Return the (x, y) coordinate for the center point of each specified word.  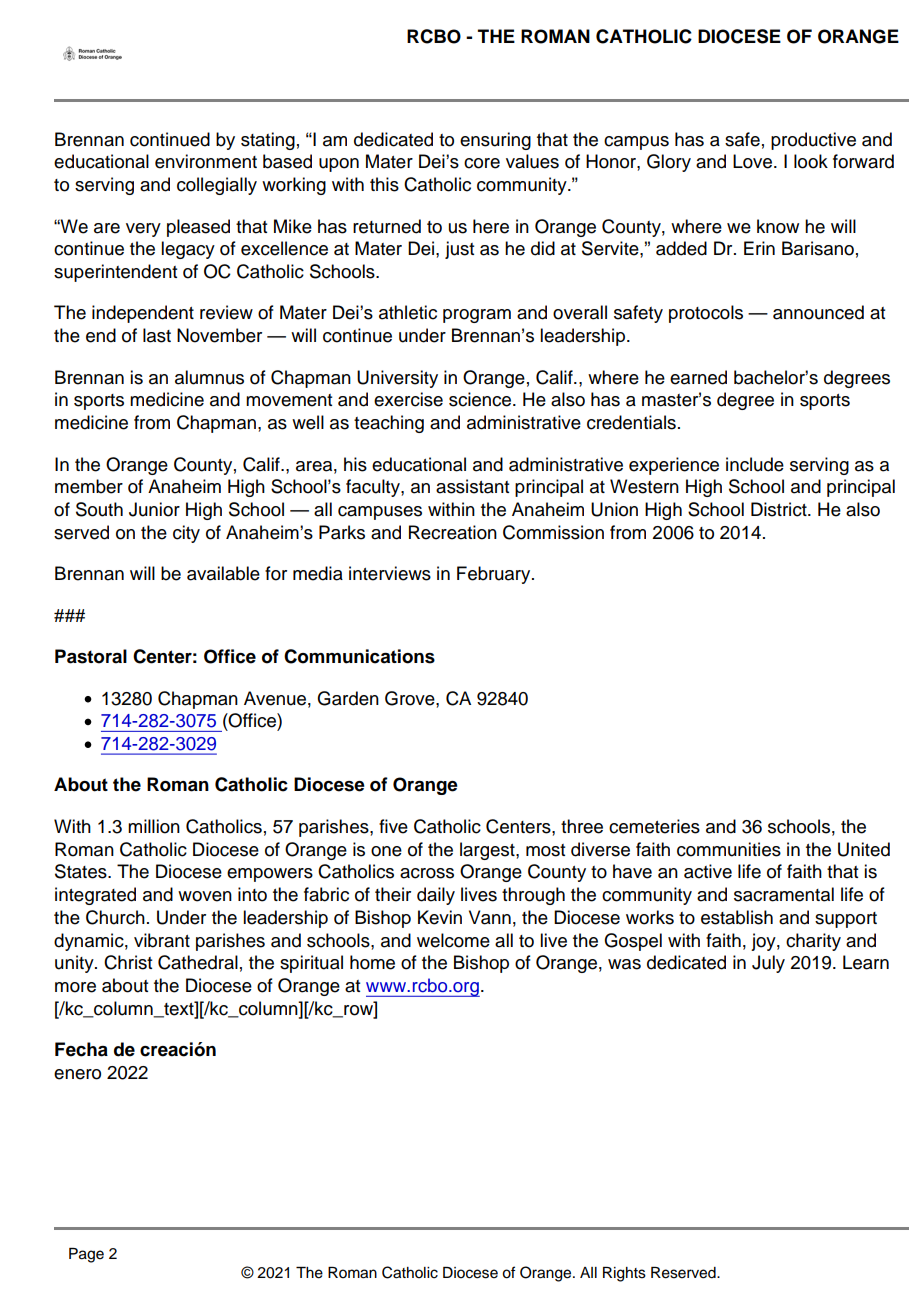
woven (205, 896)
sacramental (784, 894)
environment (206, 161)
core (482, 163)
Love (754, 161)
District (780, 509)
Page (86, 1255)
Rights (624, 1274)
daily (436, 896)
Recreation (453, 532)
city (186, 534)
